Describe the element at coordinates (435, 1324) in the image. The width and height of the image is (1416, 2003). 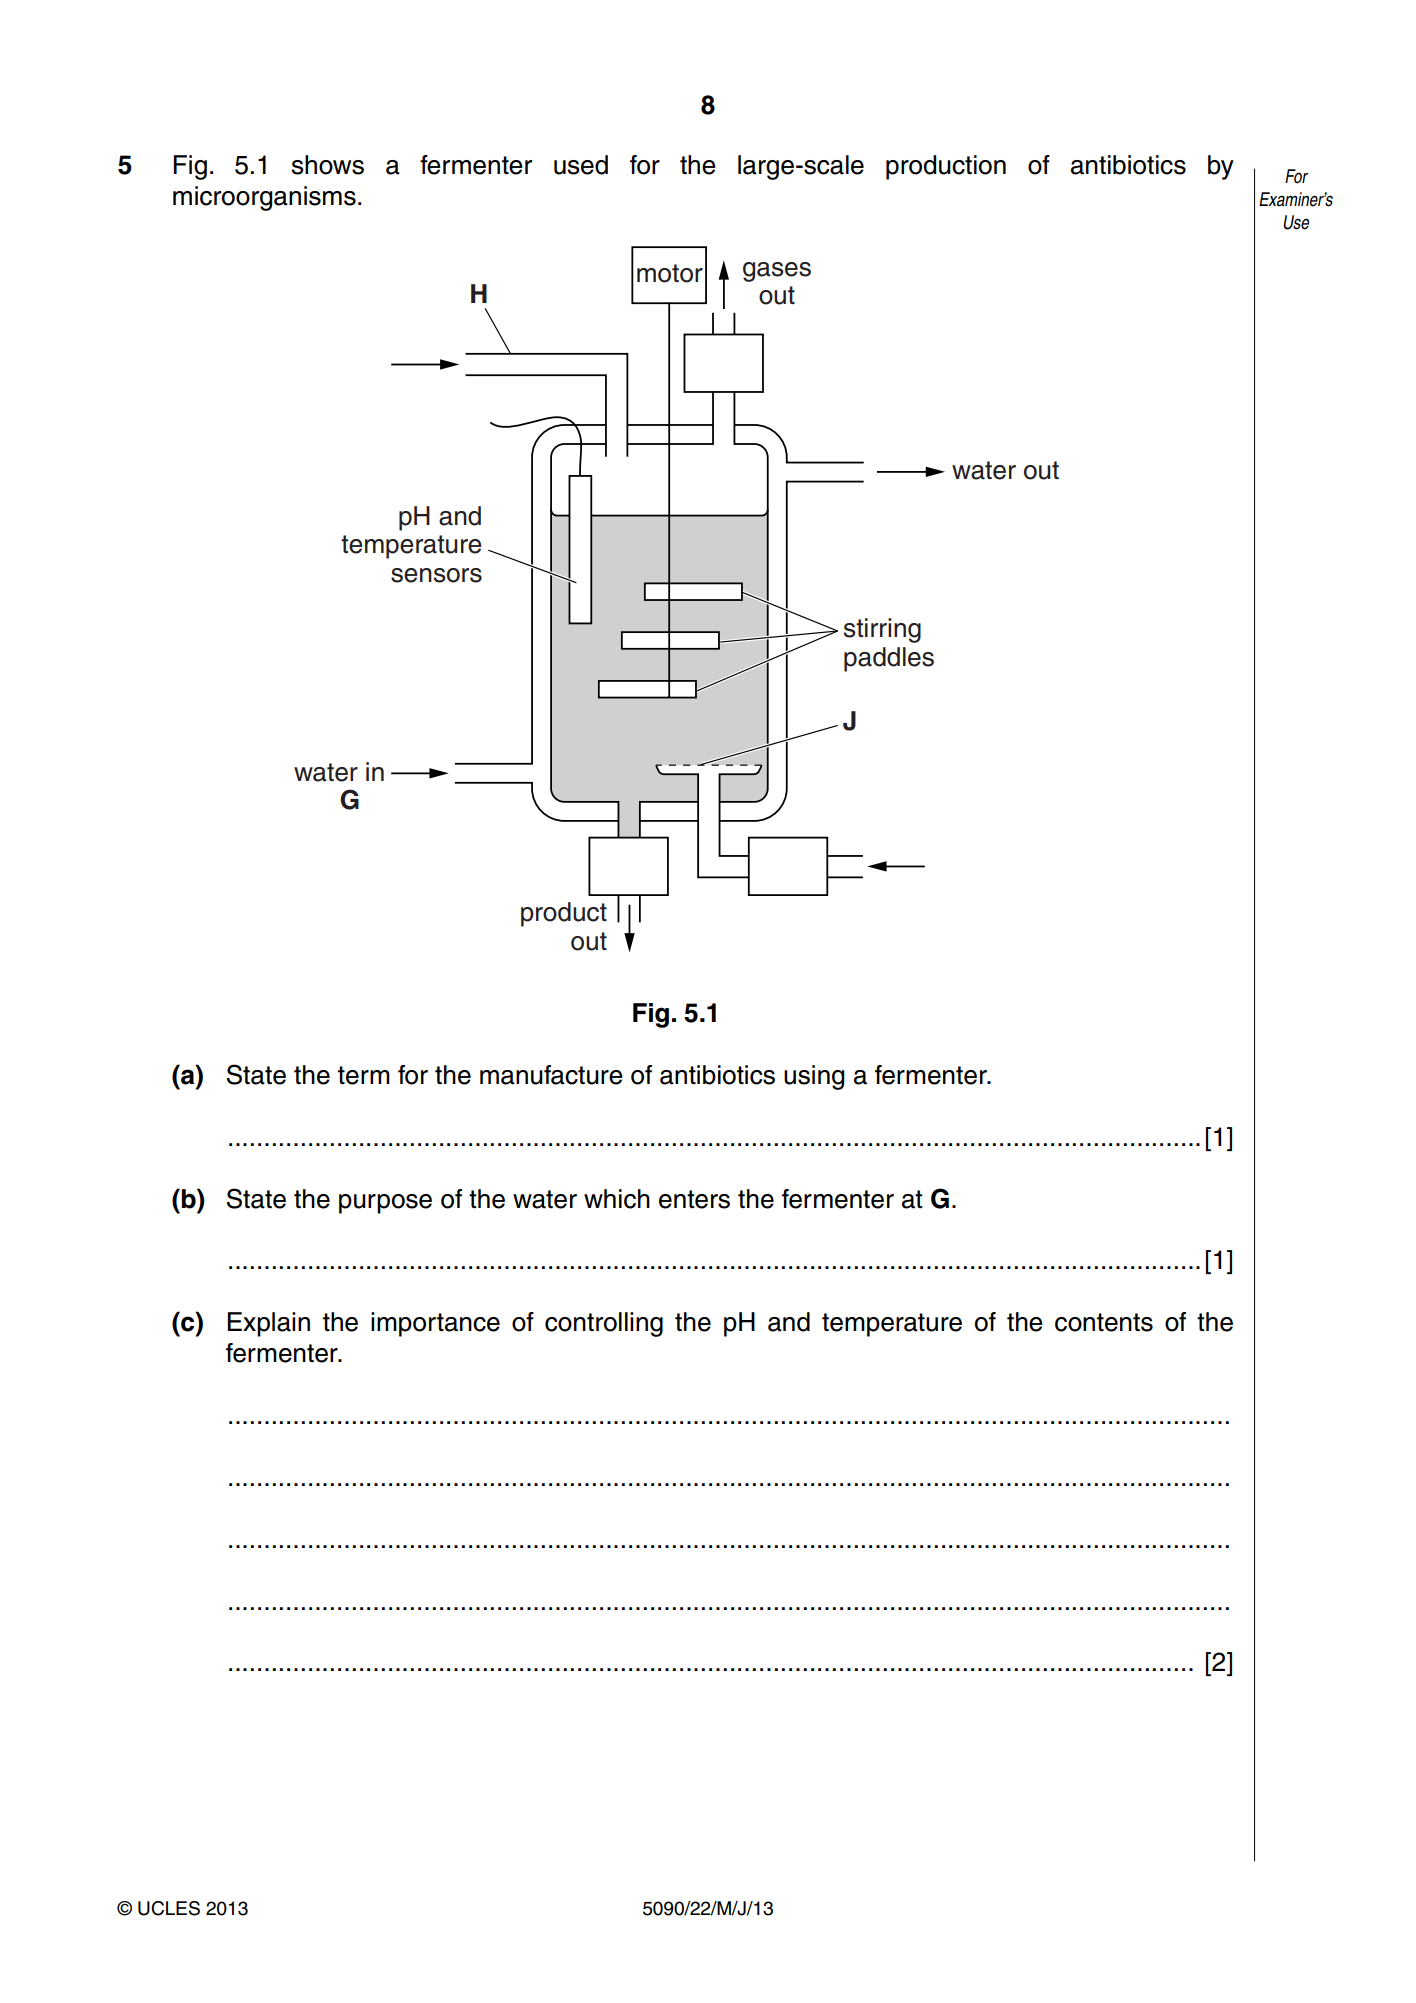
I see `importance` at that location.
